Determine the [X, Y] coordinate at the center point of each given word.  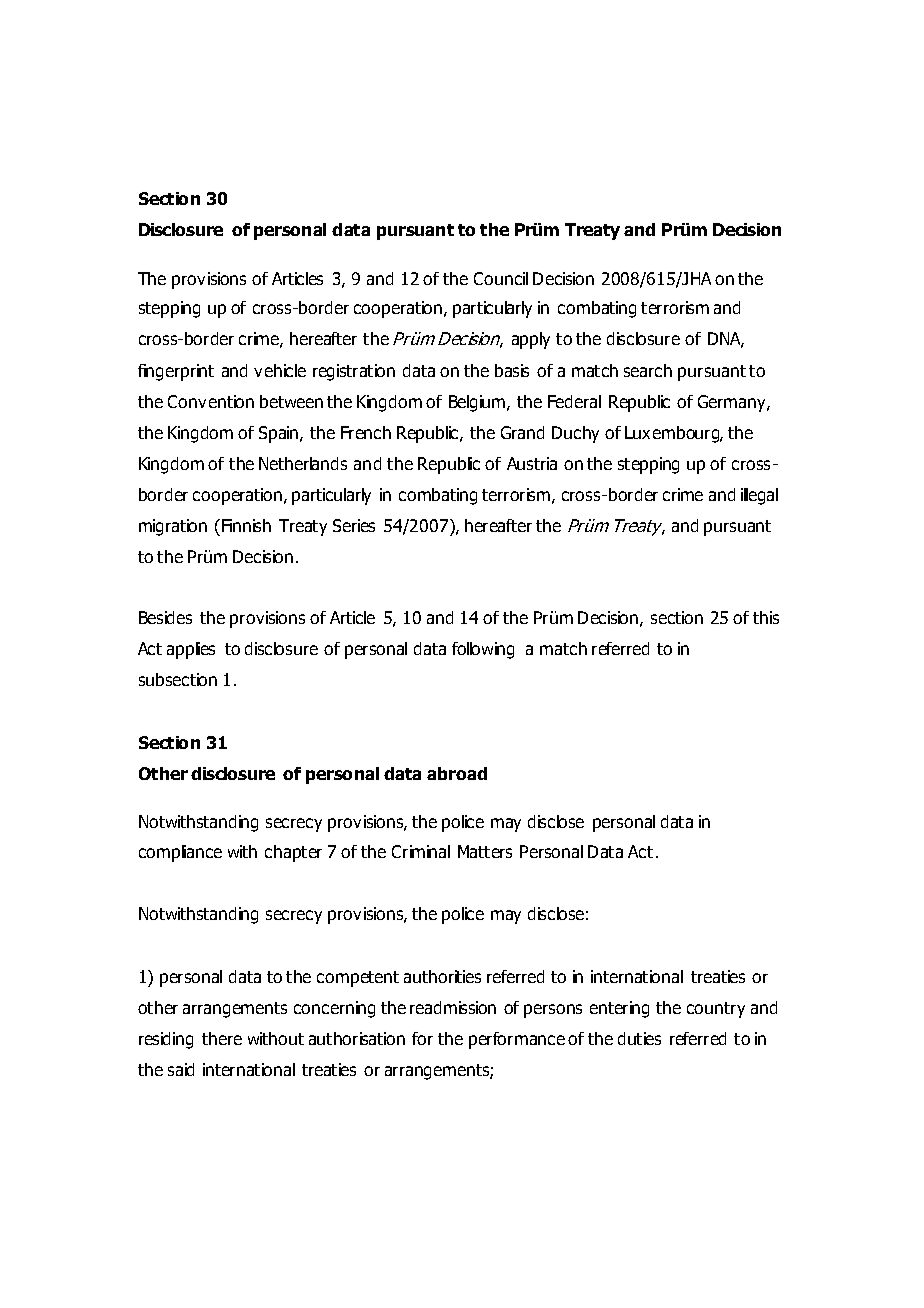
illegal [759, 496]
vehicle [280, 370]
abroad [457, 773]
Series [354, 525]
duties [639, 1038]
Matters [485, 851]
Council [501, 278]
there [222, 1038]
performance [517, 1040]
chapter [293, 853]
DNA [726, 340]
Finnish [246, 525]
